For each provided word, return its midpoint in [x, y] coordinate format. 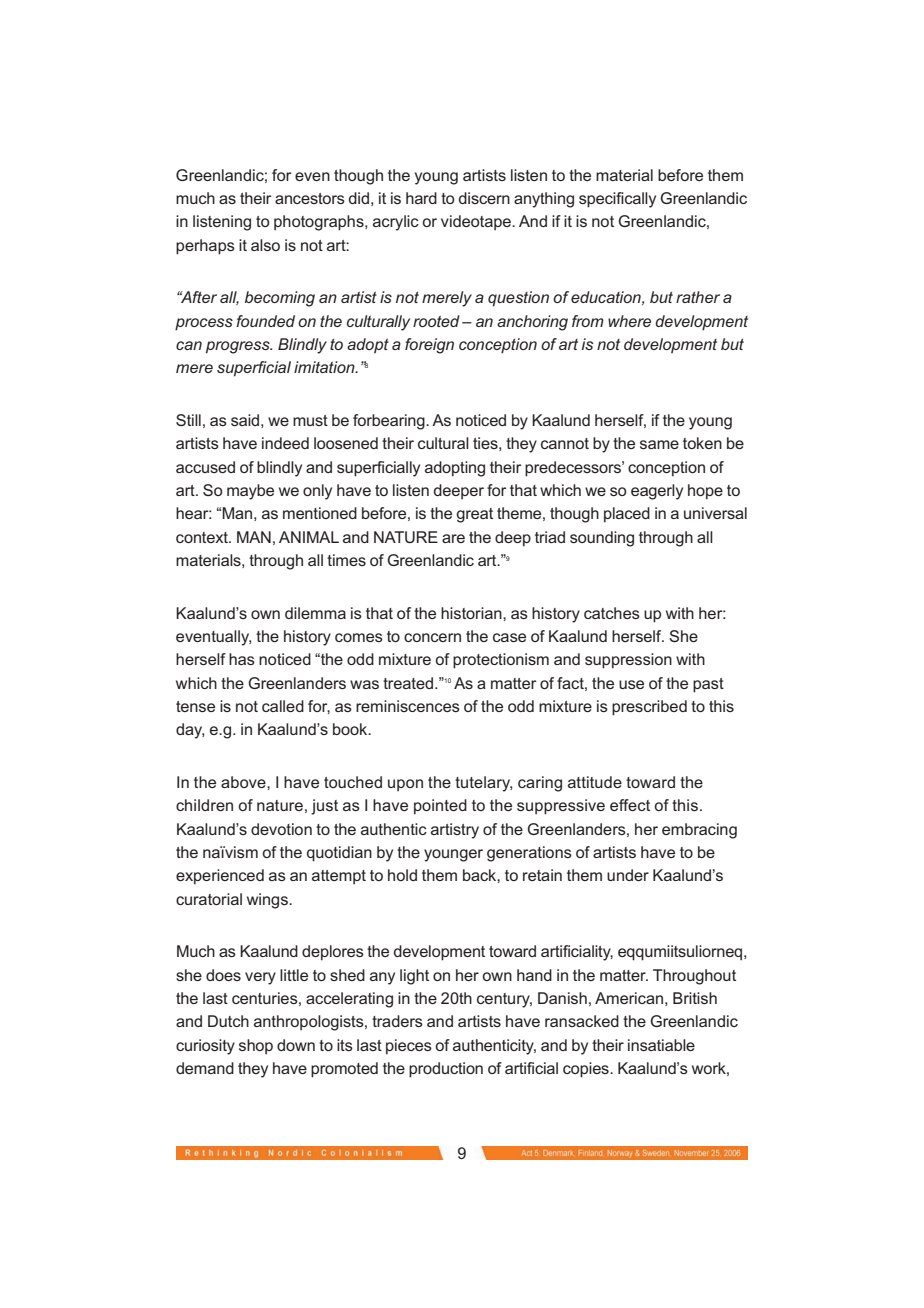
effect [630, 805]
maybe [250, 492]
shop [256, 1046]
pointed [440, 807]
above [244, 782]
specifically [617, 200]
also [265, 245]
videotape [477, 222]
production [446, 1070]
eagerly [657, 492]
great [474, 515]
